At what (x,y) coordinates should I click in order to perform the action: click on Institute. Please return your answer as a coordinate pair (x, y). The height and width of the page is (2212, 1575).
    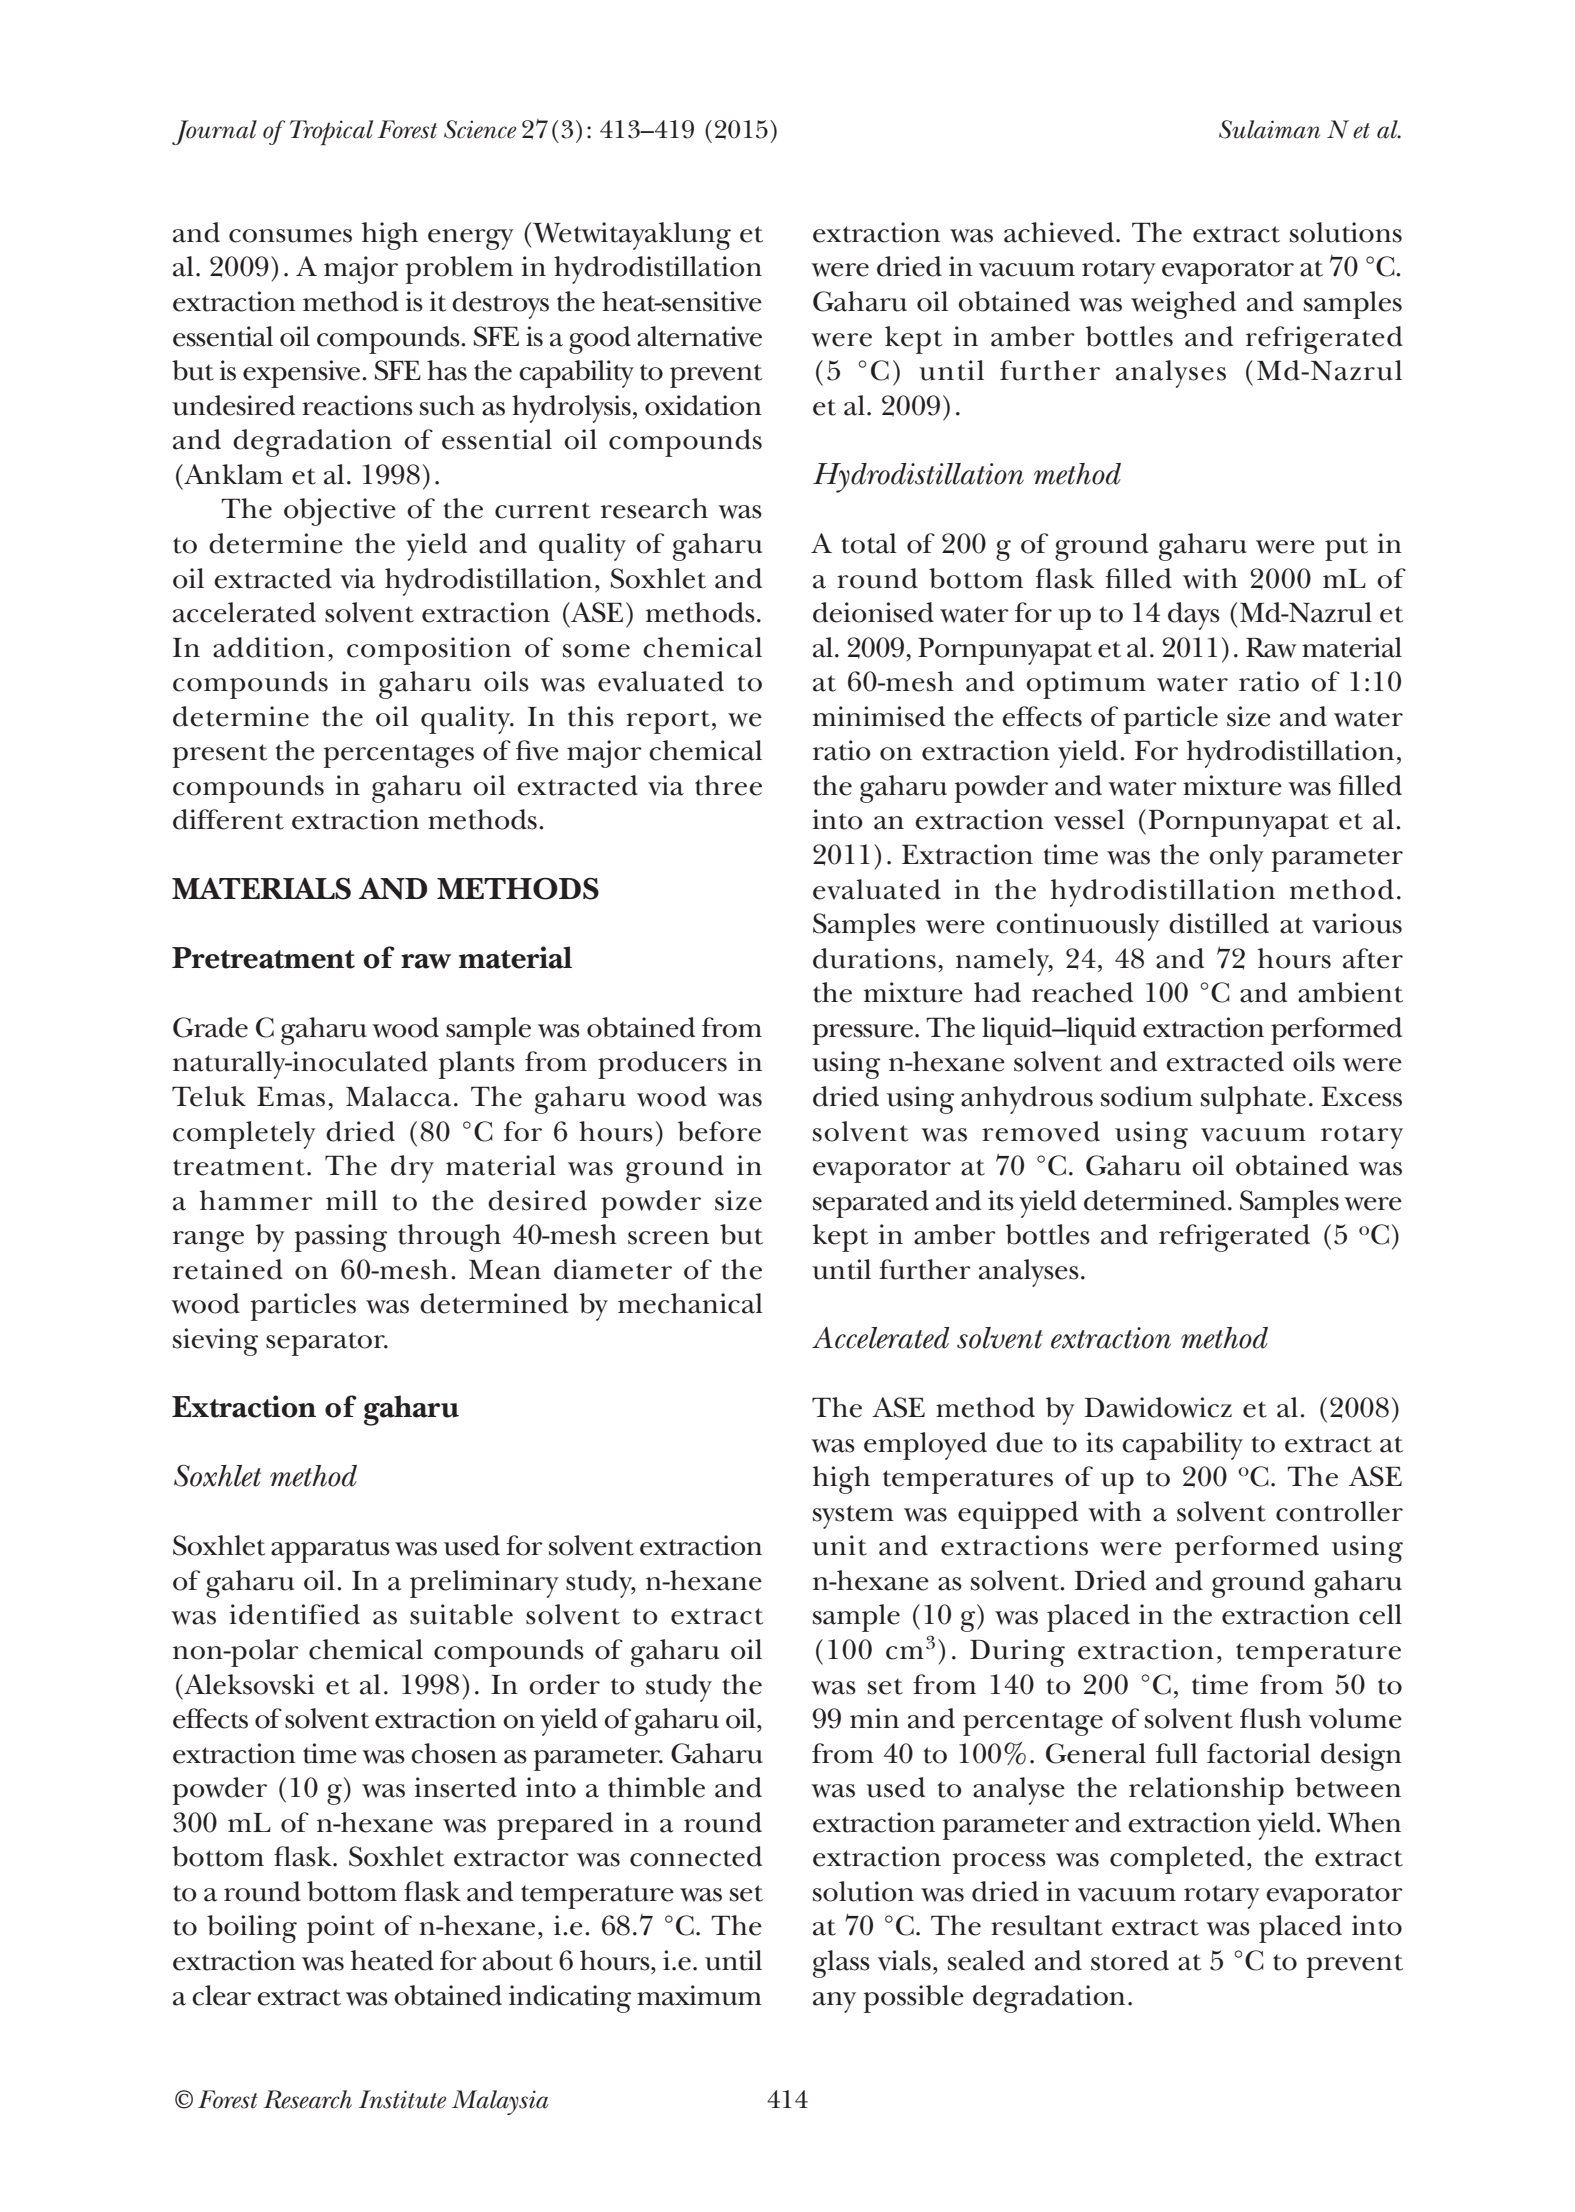
    Looking at the image, I should click on (403, 2099).
